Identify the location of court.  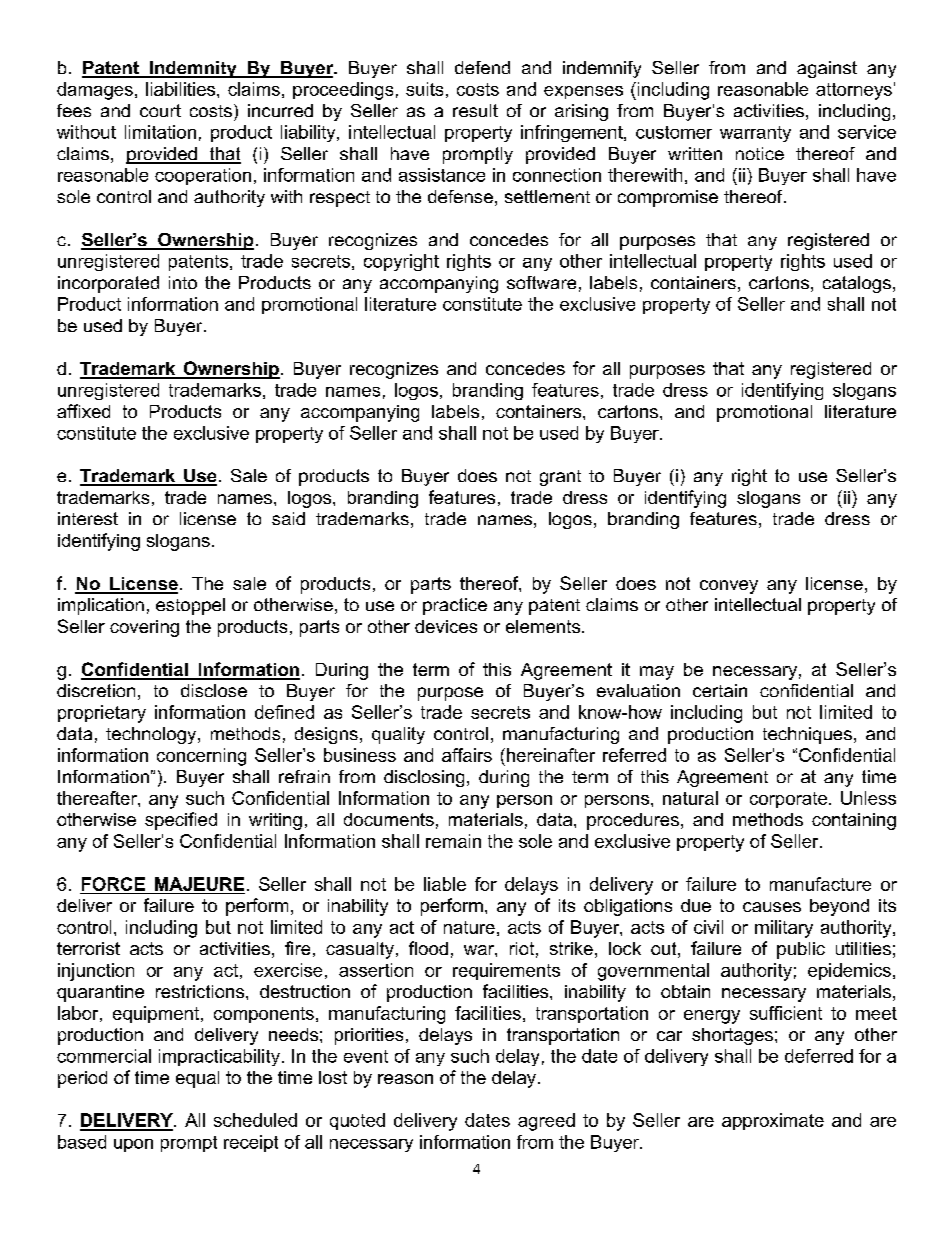
(160, 110).
